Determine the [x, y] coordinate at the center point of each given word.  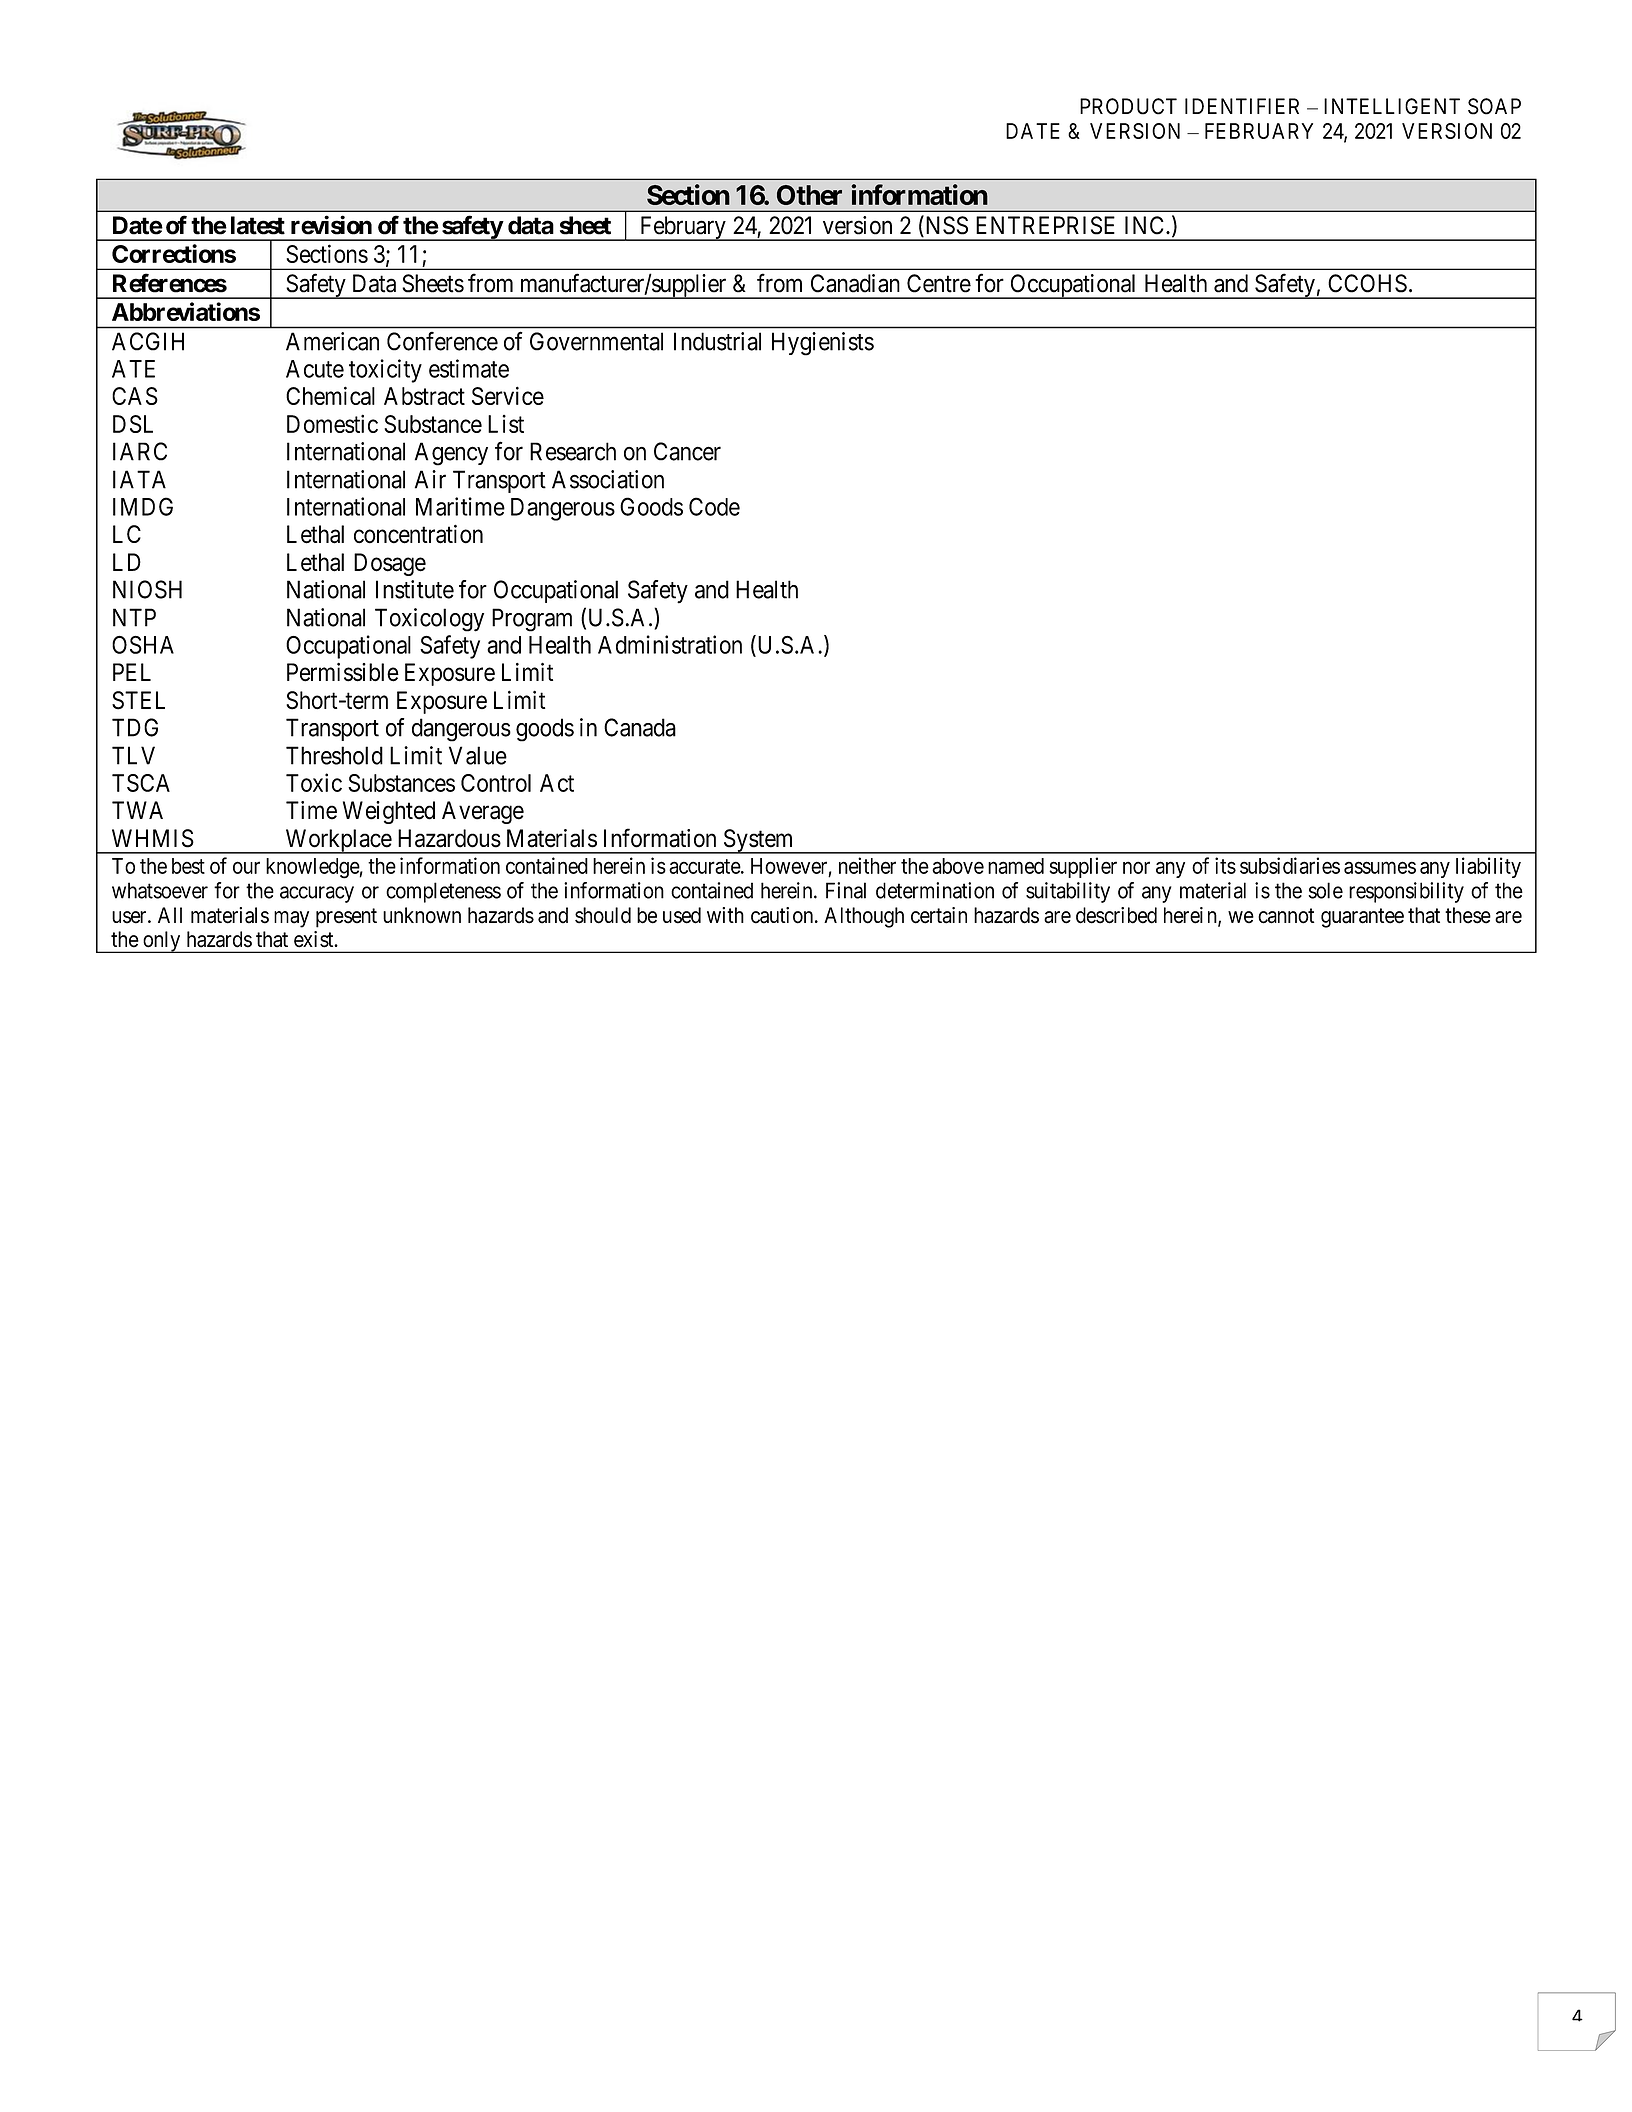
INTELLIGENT [1392, 106]
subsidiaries [1290, 865]
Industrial [717, 341]
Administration [670, 644]
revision [331, 225]
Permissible [343, 672]
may [291, 919]
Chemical [330, 395]
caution [783, 915]
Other [809, 195]
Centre [939, 283]
